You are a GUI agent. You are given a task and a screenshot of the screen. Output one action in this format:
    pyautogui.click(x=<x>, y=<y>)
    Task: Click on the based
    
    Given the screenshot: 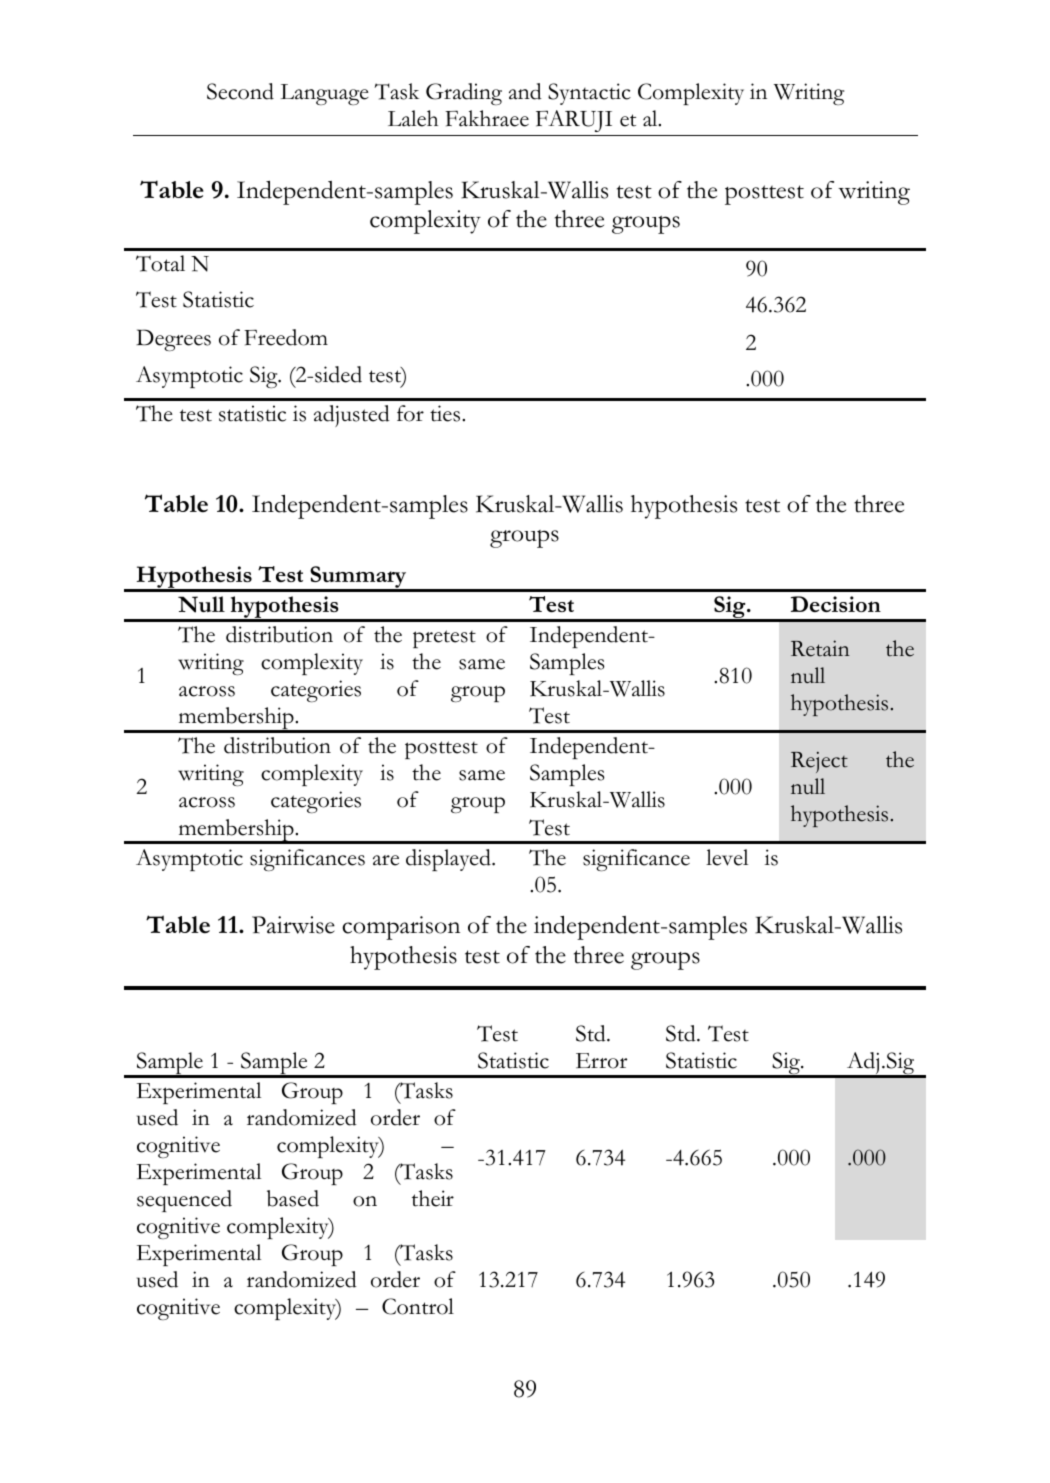 What is the action you would take?
    pyautogui.click(x=293, y=1198)
